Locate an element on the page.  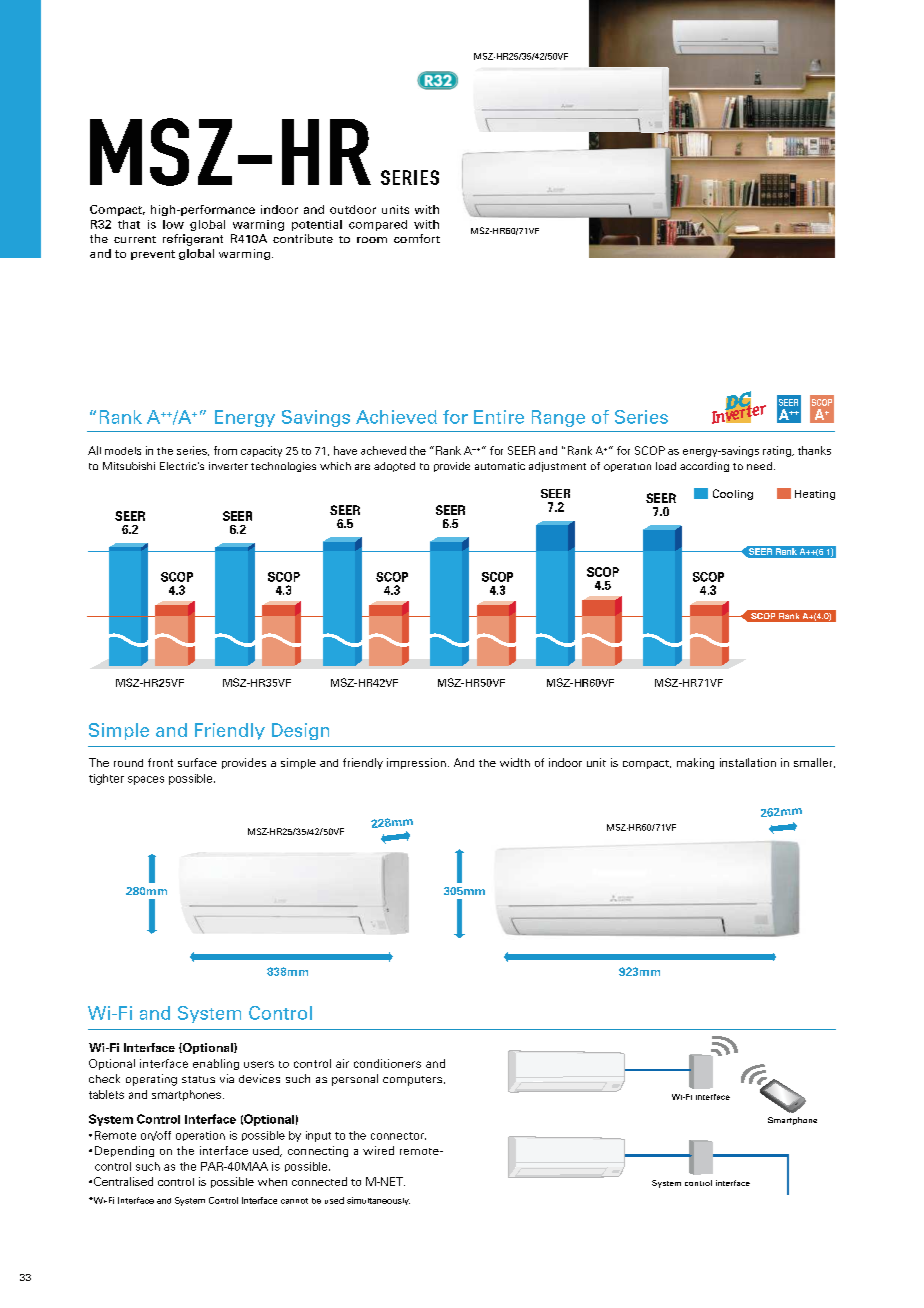
installation is located at coordinates (748, 762).
